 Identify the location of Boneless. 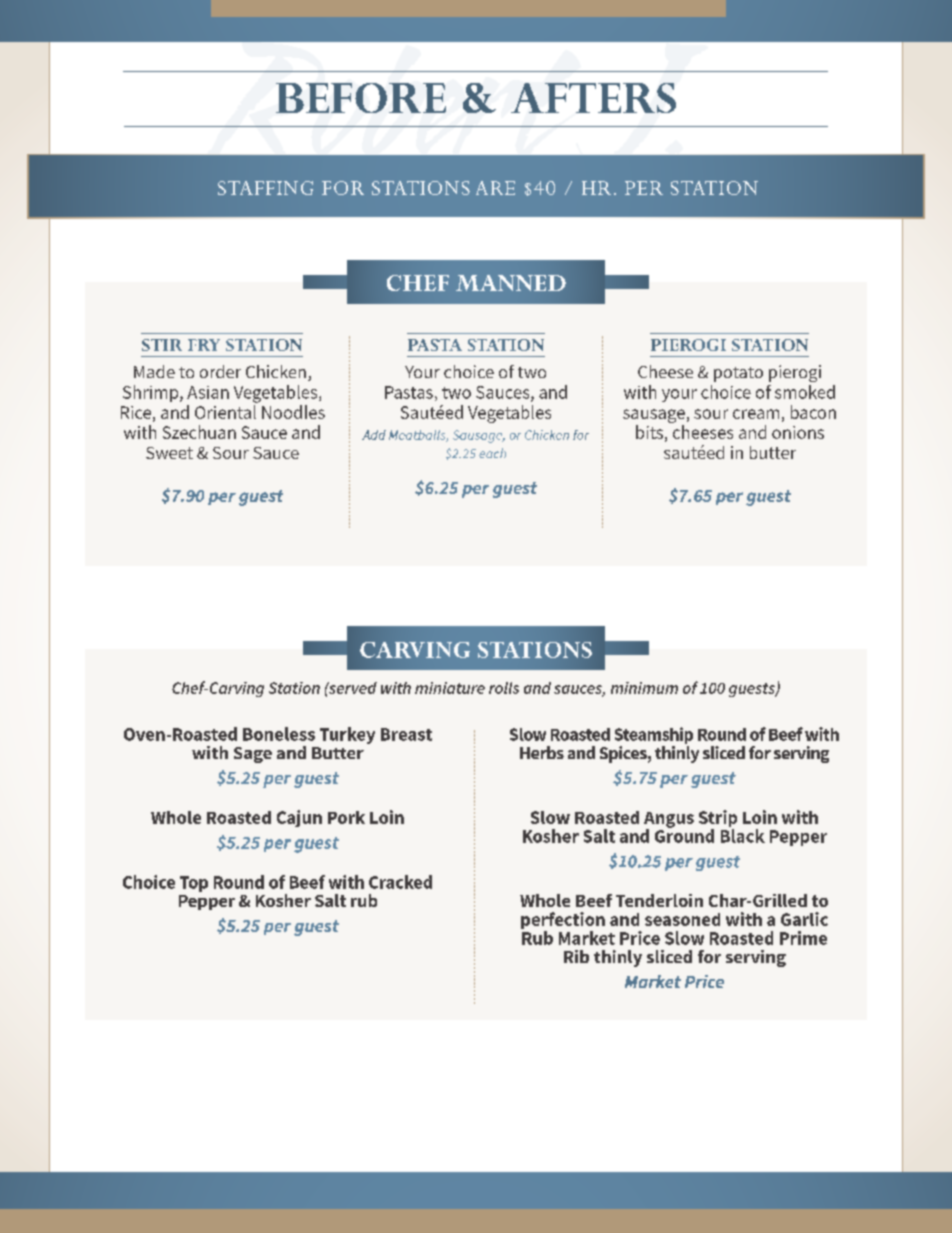
(279, 734).
